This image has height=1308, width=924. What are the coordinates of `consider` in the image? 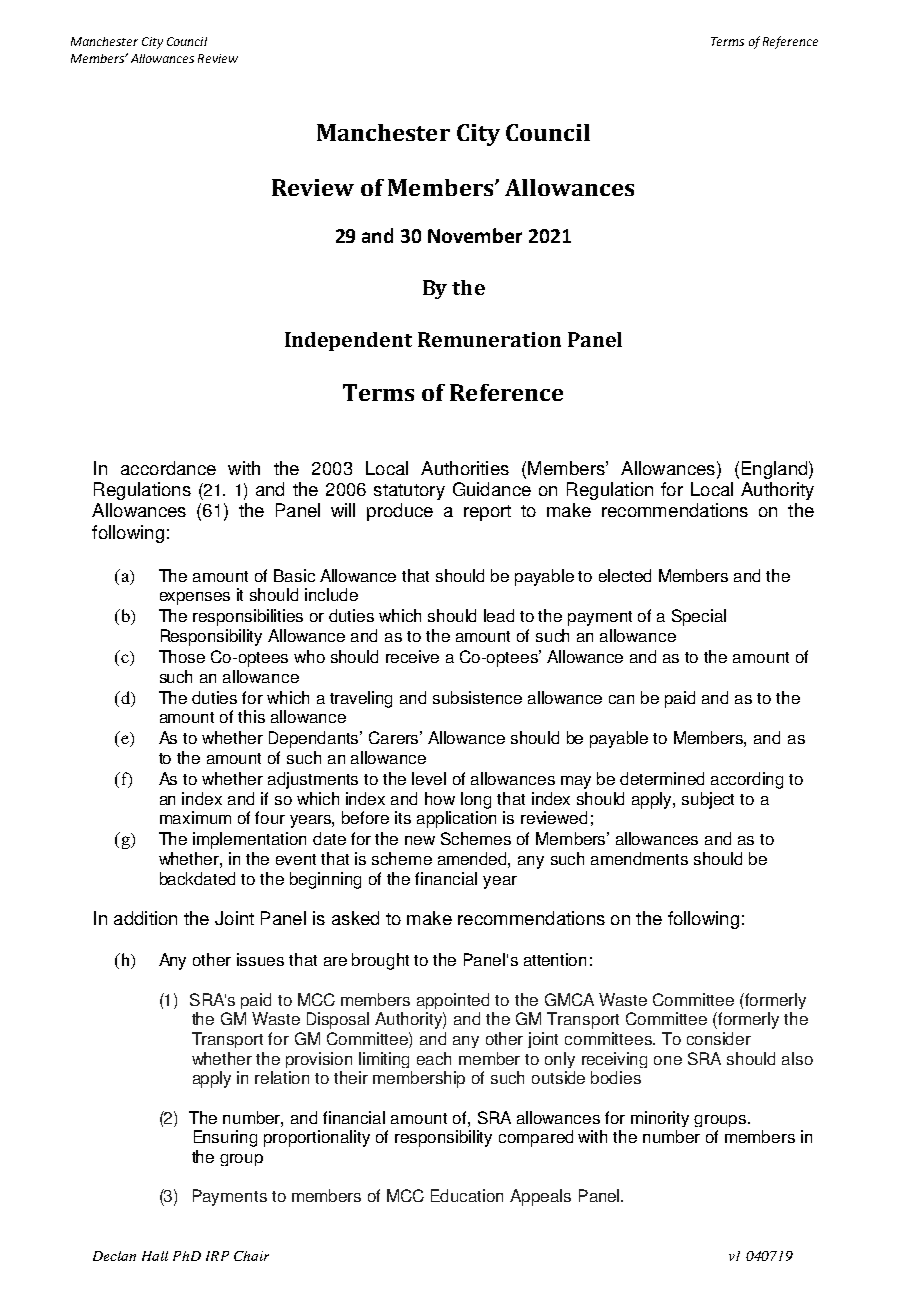 It's located at (719, 1038).
